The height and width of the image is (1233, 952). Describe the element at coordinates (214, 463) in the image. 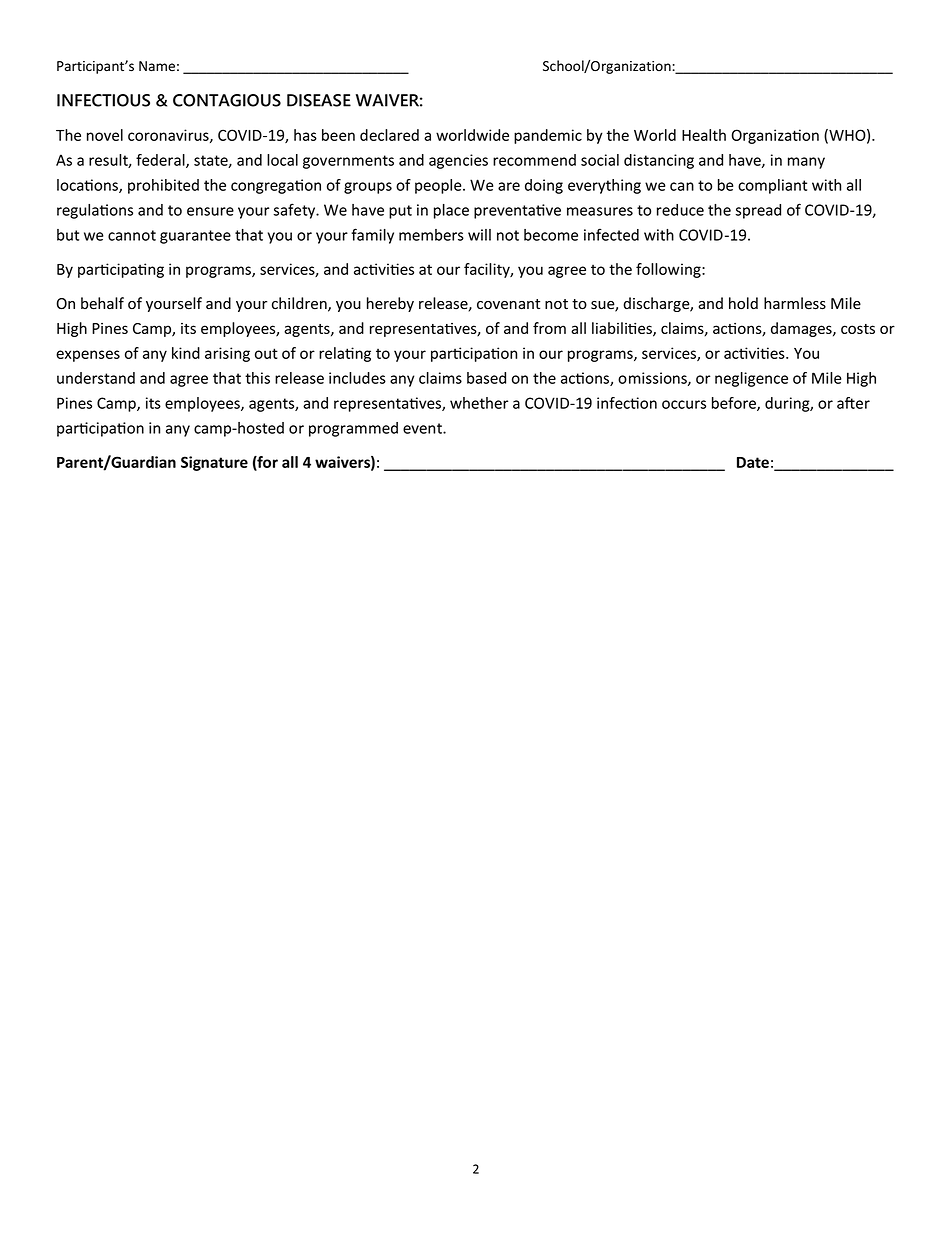

I see `Signature` at that location.
